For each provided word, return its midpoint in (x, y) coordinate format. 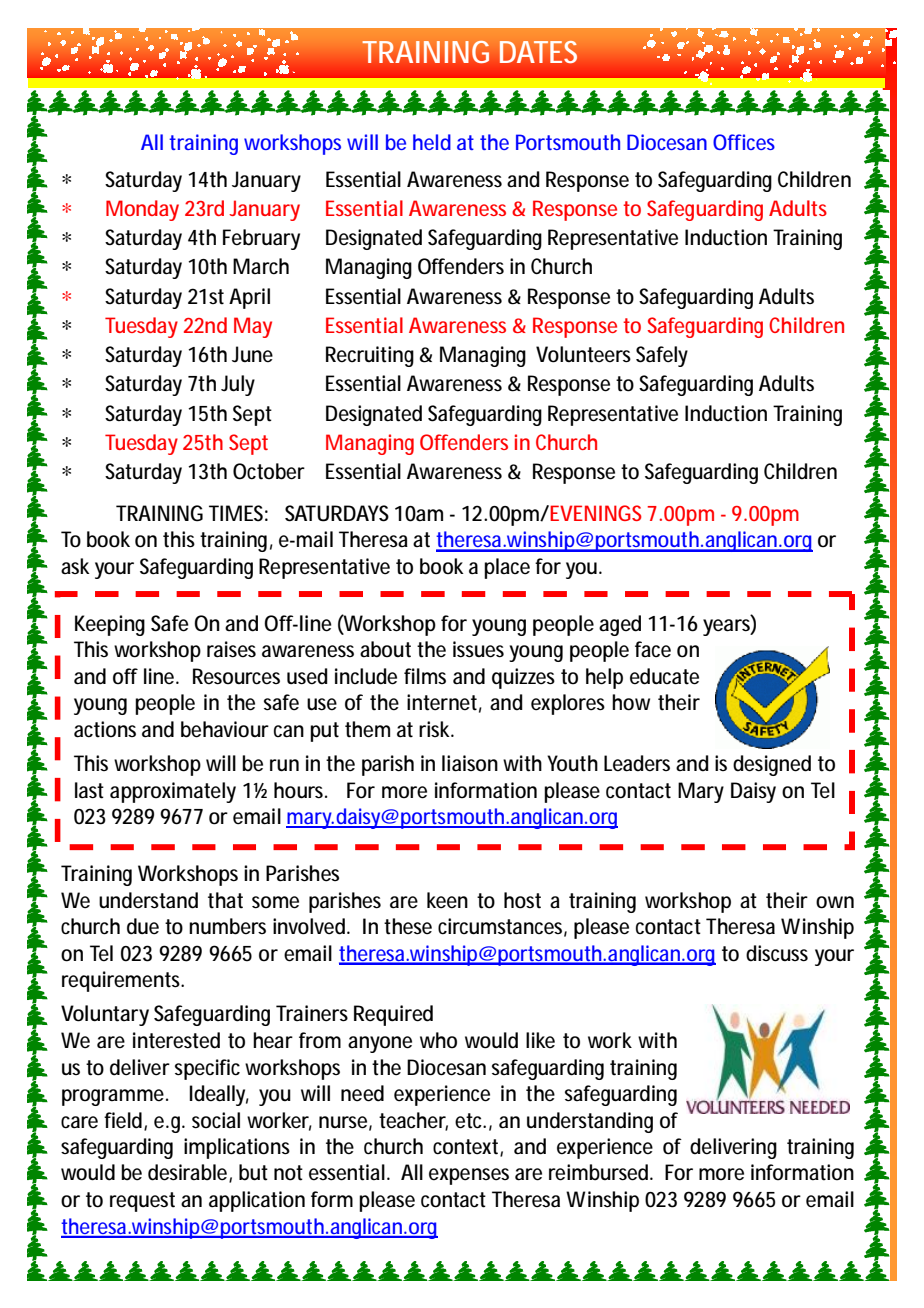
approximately (173, 792)
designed (772, 765)
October (269, 471)
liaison (470, 763)
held (432, 142)
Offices (744, 142)
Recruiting (370, 356)
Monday (142, 210)
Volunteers (583, 354)
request (142, 1202)
